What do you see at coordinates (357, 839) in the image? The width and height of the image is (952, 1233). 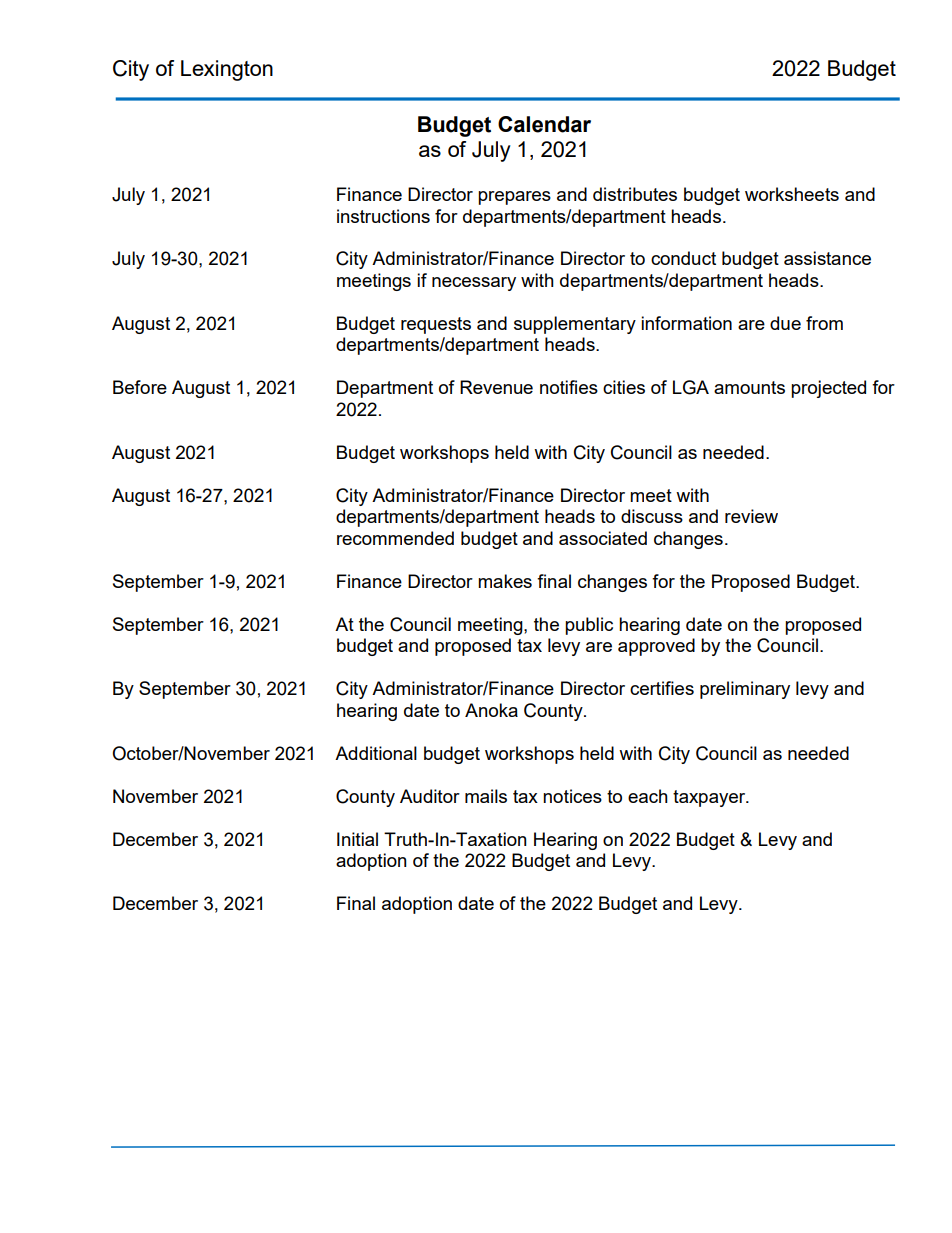 I see `Initial` at bounding box center [357, 839].
